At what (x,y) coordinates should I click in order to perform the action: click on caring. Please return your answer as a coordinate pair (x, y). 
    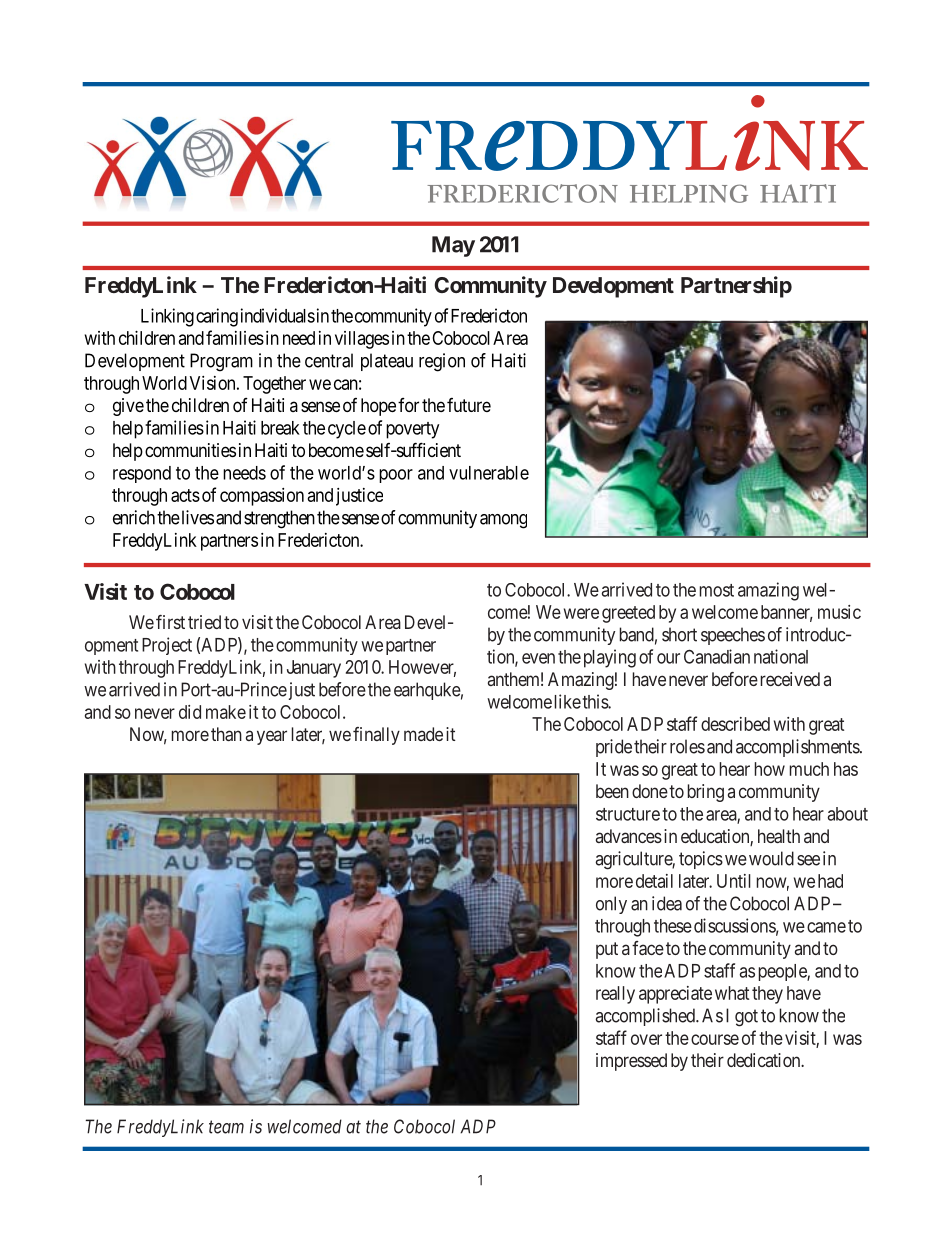
    Looking at the image, I should click on (217, 317).
